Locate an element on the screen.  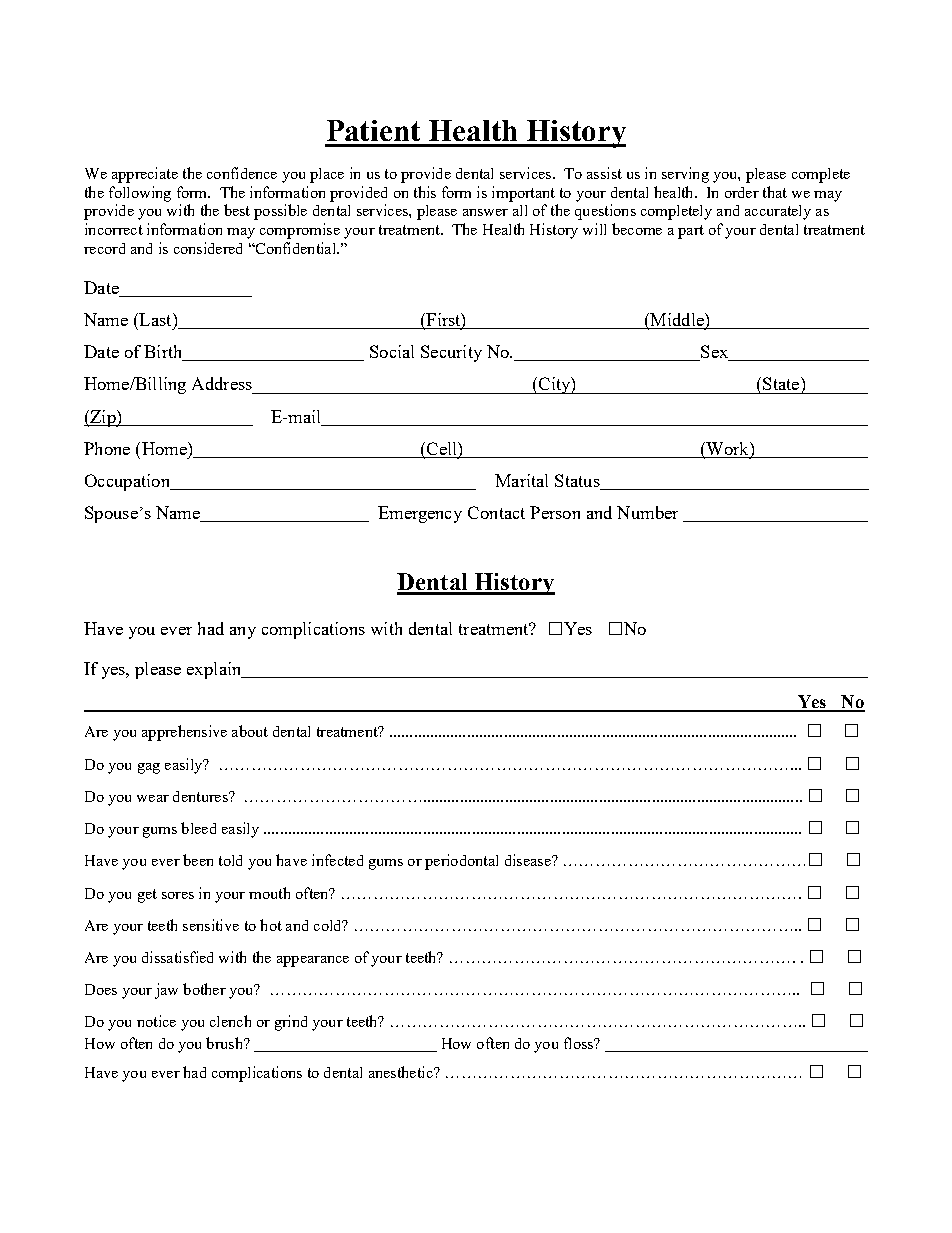
following is located at coordinates (140, 194).
